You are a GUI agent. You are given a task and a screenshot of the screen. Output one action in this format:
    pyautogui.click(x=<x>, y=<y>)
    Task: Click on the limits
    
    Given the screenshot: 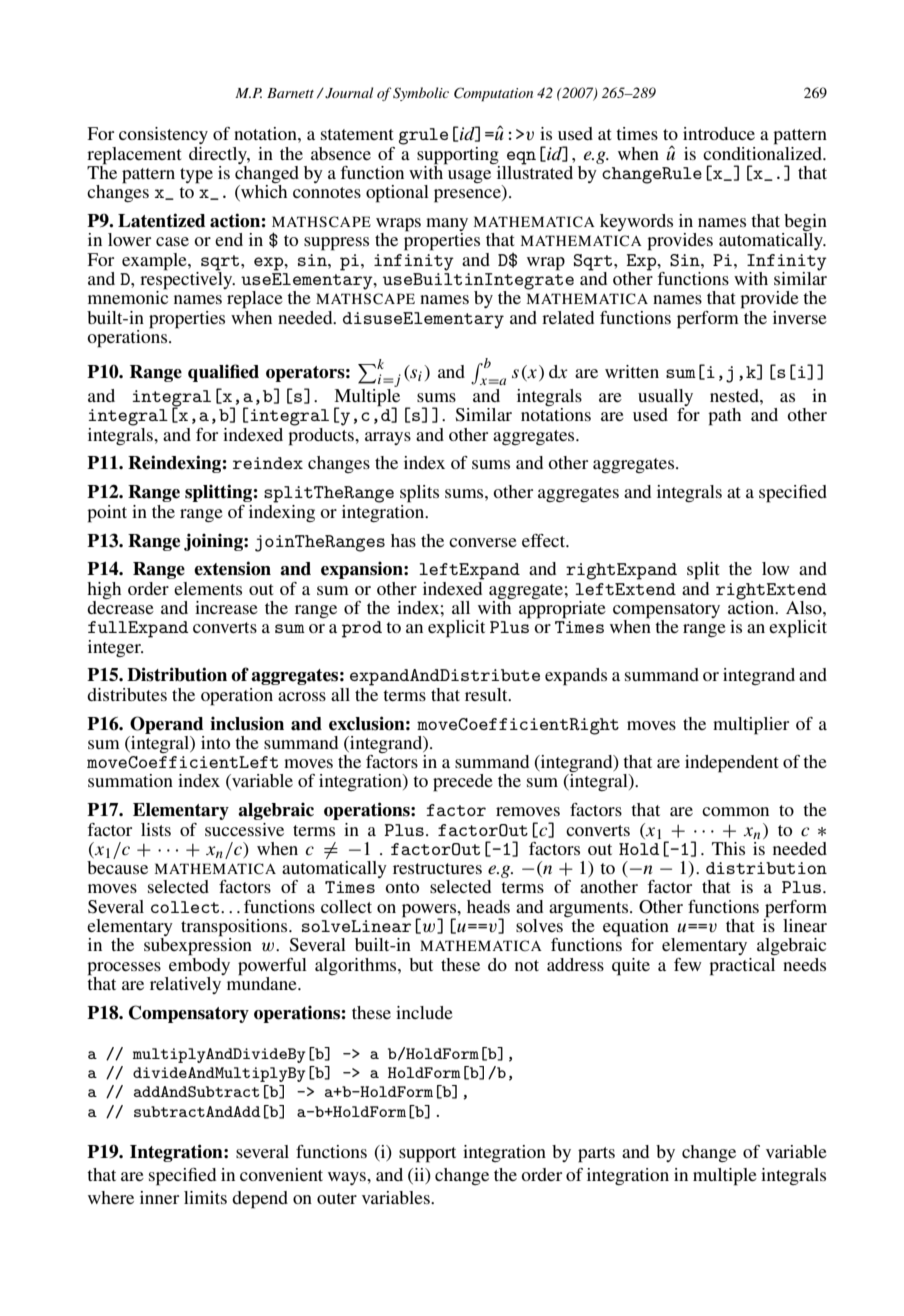 What is the action you would take?
    pyautogui.click(x=205, y=1197)
